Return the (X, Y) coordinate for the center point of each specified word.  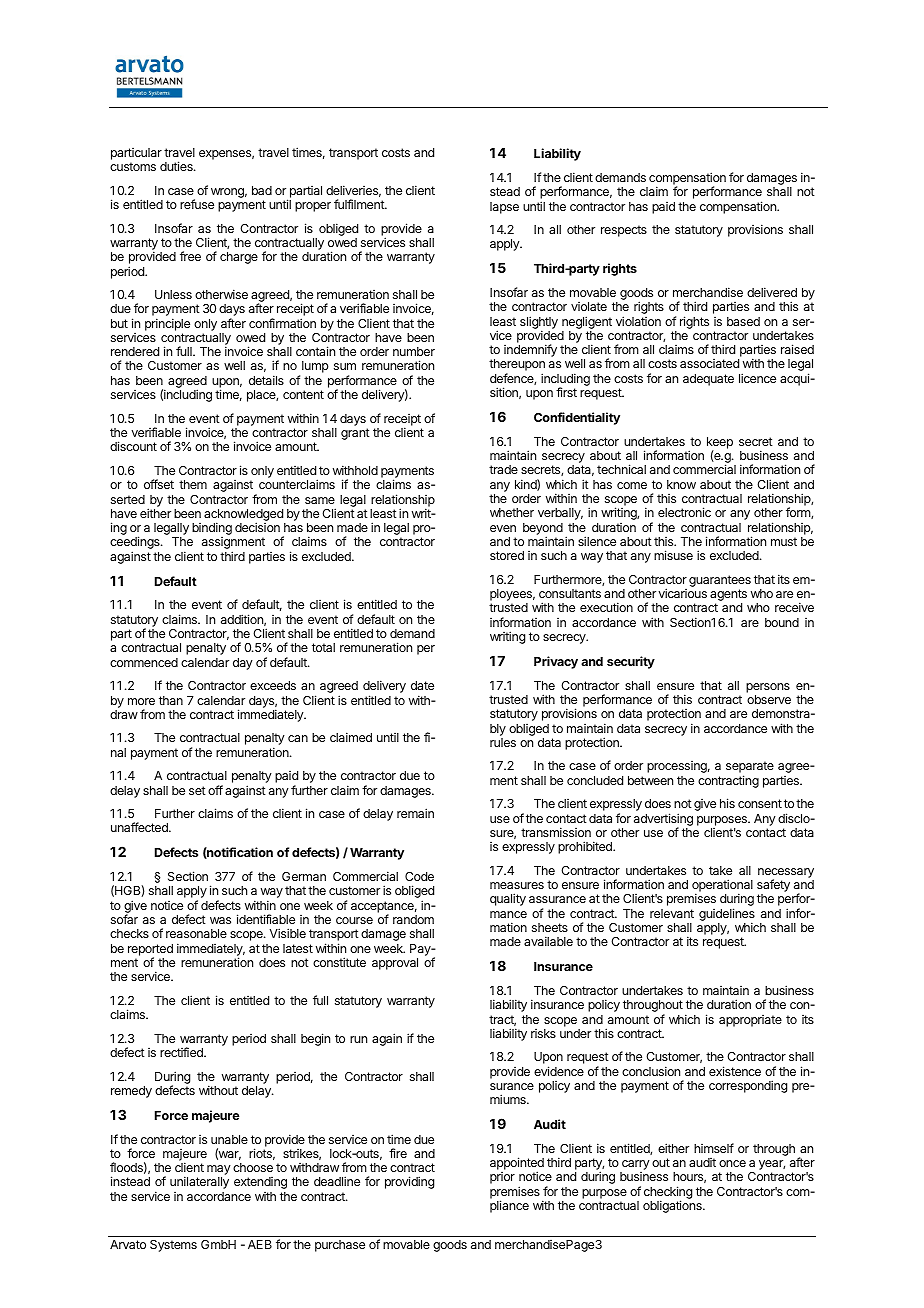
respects (624, 231)
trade (503, 469)
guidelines (727, 915)
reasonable (196, 933)
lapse (504, 208)
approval (395, 964)
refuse (197, 204)
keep (720, 444)
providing (409, 1182)
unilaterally (199, 1182)
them (193, 484)
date (422, 685)
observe (769, 699)
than (171, 700)
